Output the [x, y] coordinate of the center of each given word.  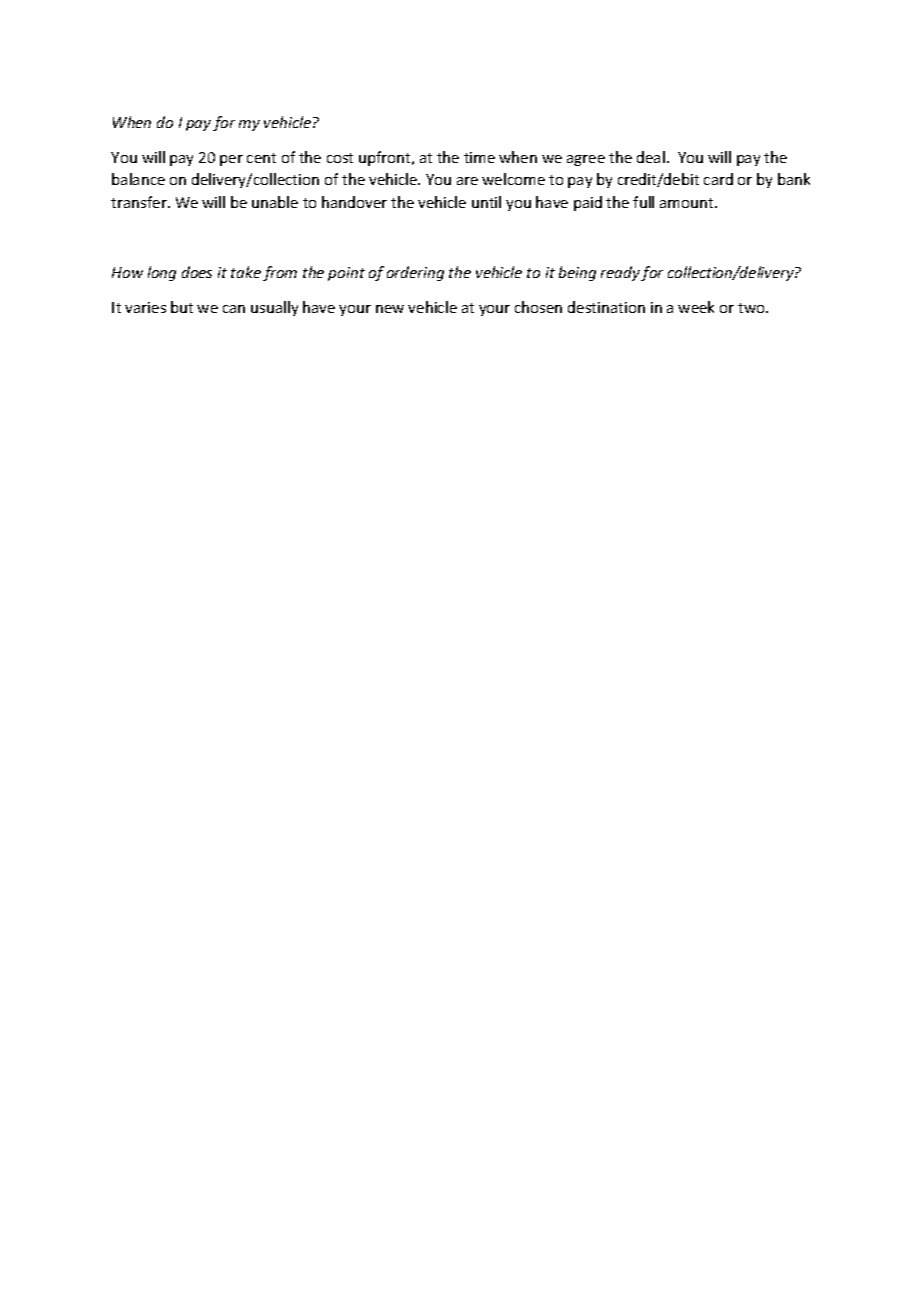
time [479, 157]
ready [621, 273]
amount [688, 203]
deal [651, 157]
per [231, 160]
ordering [415, 273]
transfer [140, 202]
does [197, 272]
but [182, 307]
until [486, 202]
